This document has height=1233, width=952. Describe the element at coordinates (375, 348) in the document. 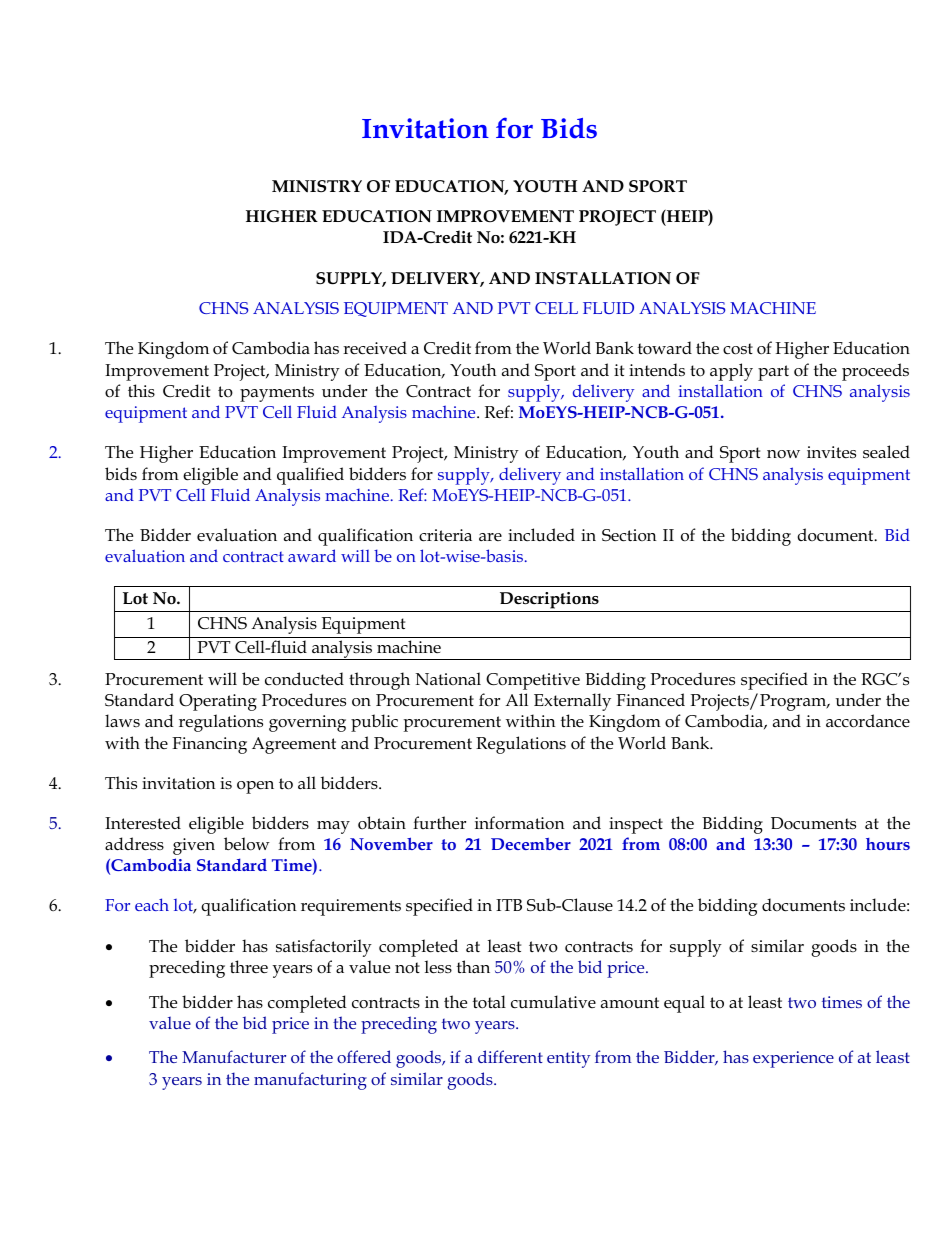

I see `received` at that location.
